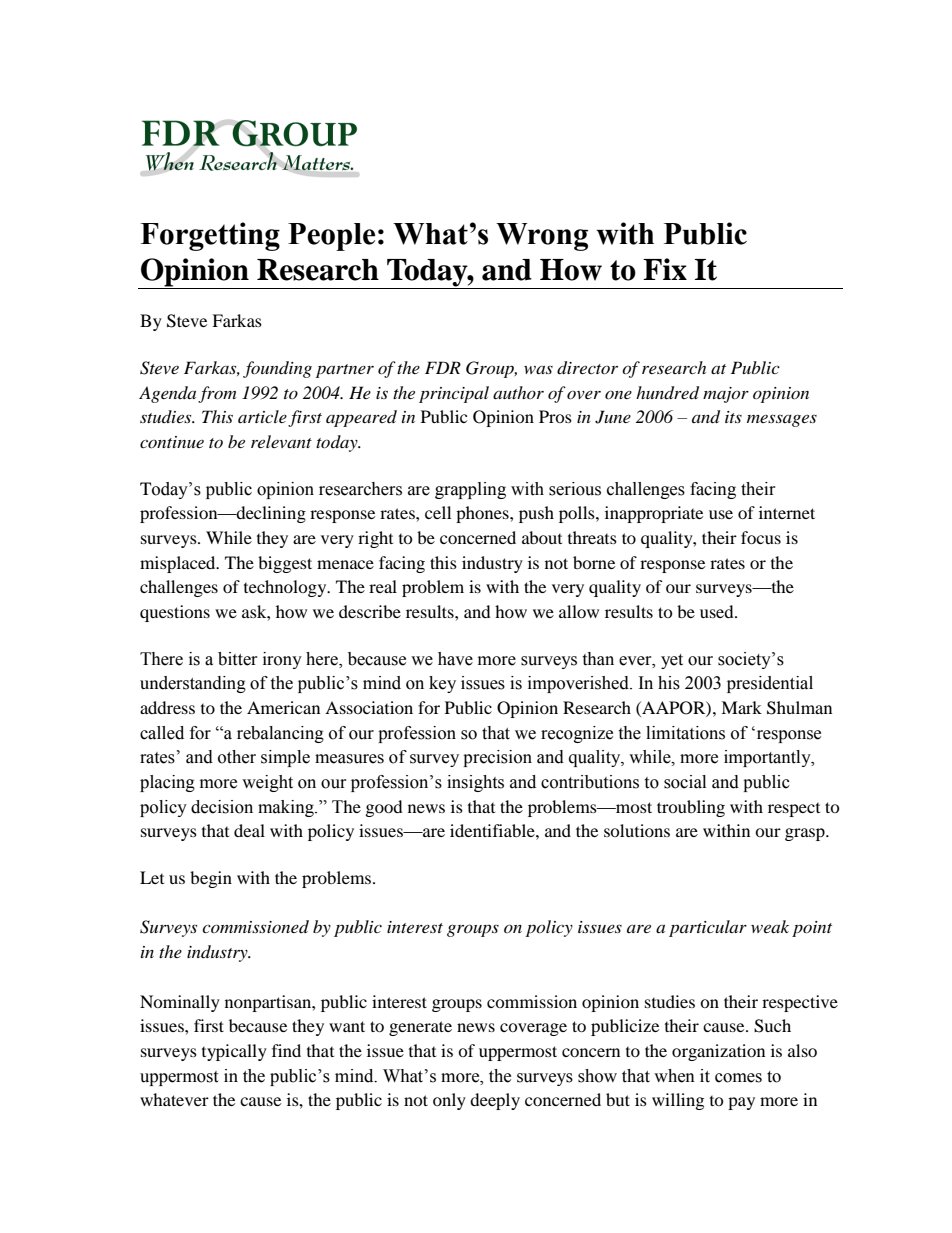 The width and height of the document is (952, 1233). I want to click on presidential, so click(770, 684).
